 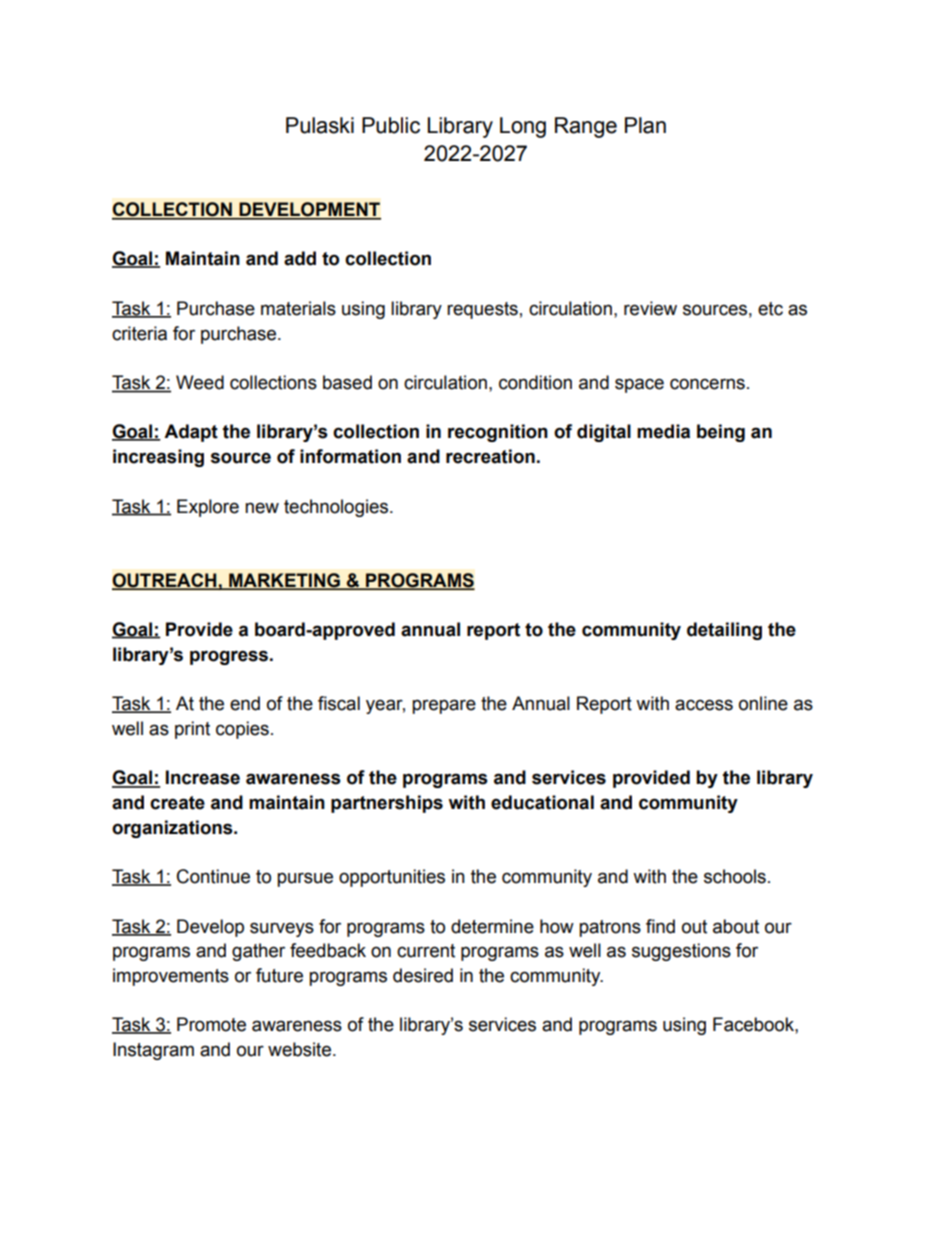 I want to click on Plan, so click(x=645, y=125).
